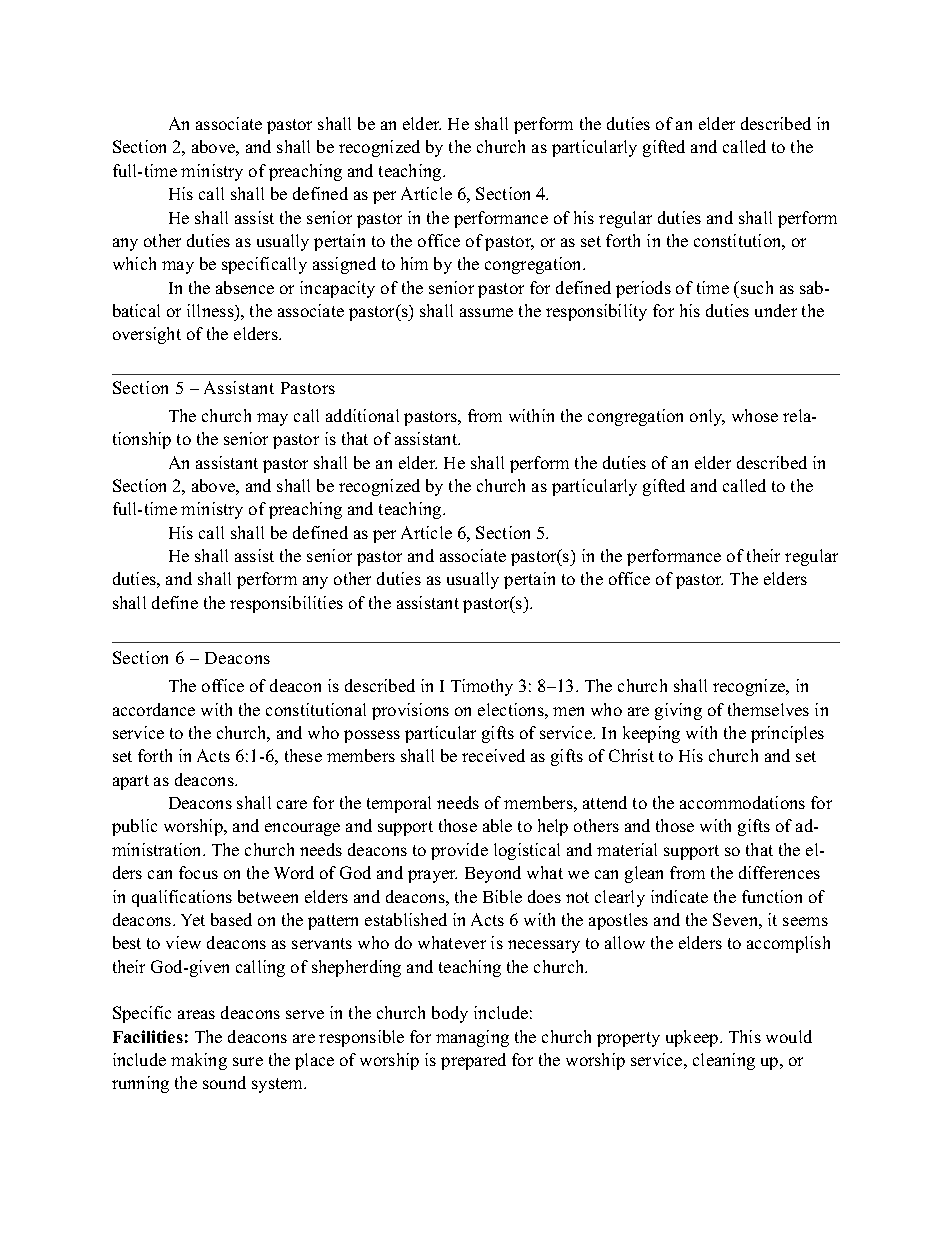 The image size is (952, 1233). Describe the element at coordinates (768, 709) in the page. I see `themselves` at that location.
